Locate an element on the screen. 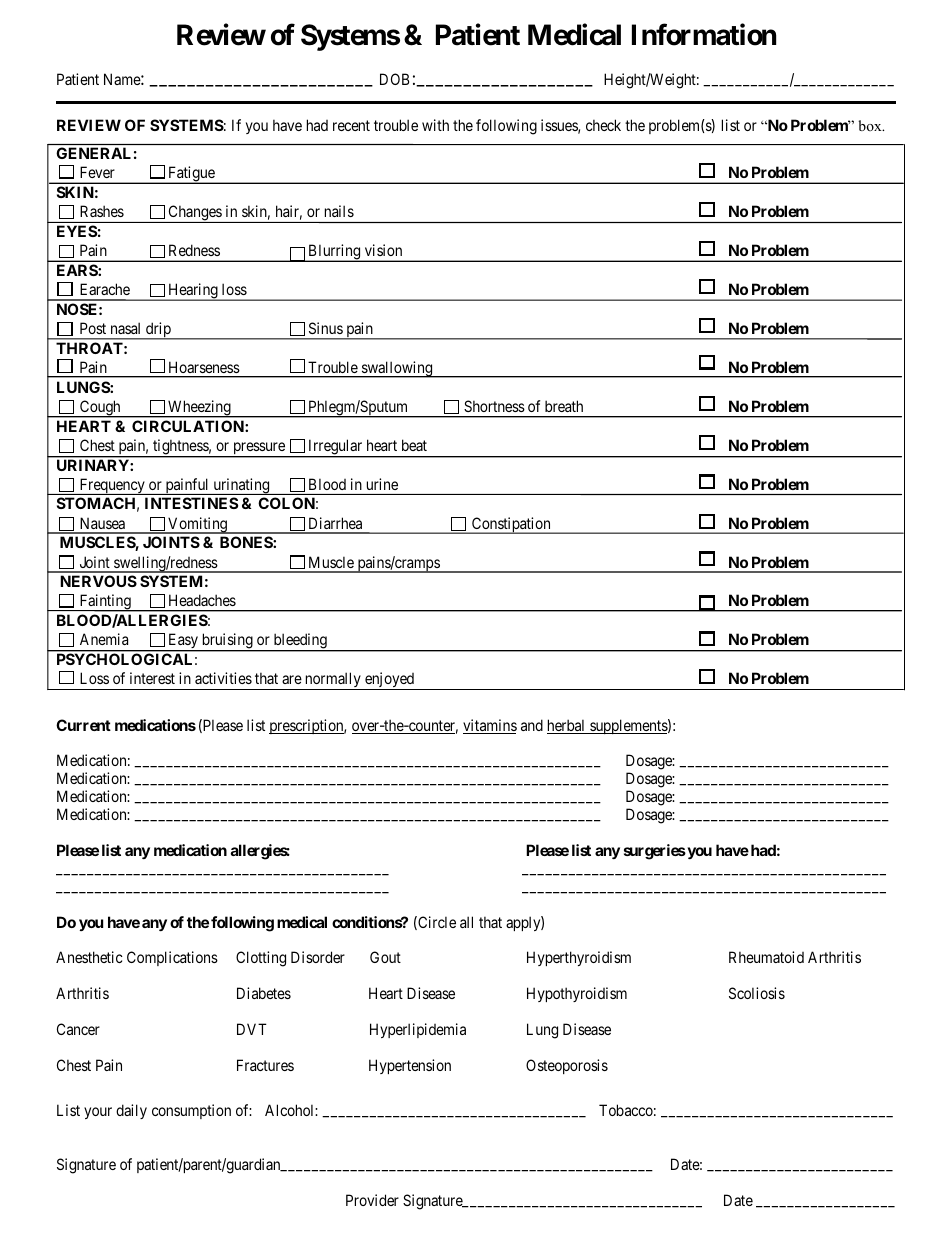 The image size is (952, 1233). Gout is located at coordinates (385, 957).
